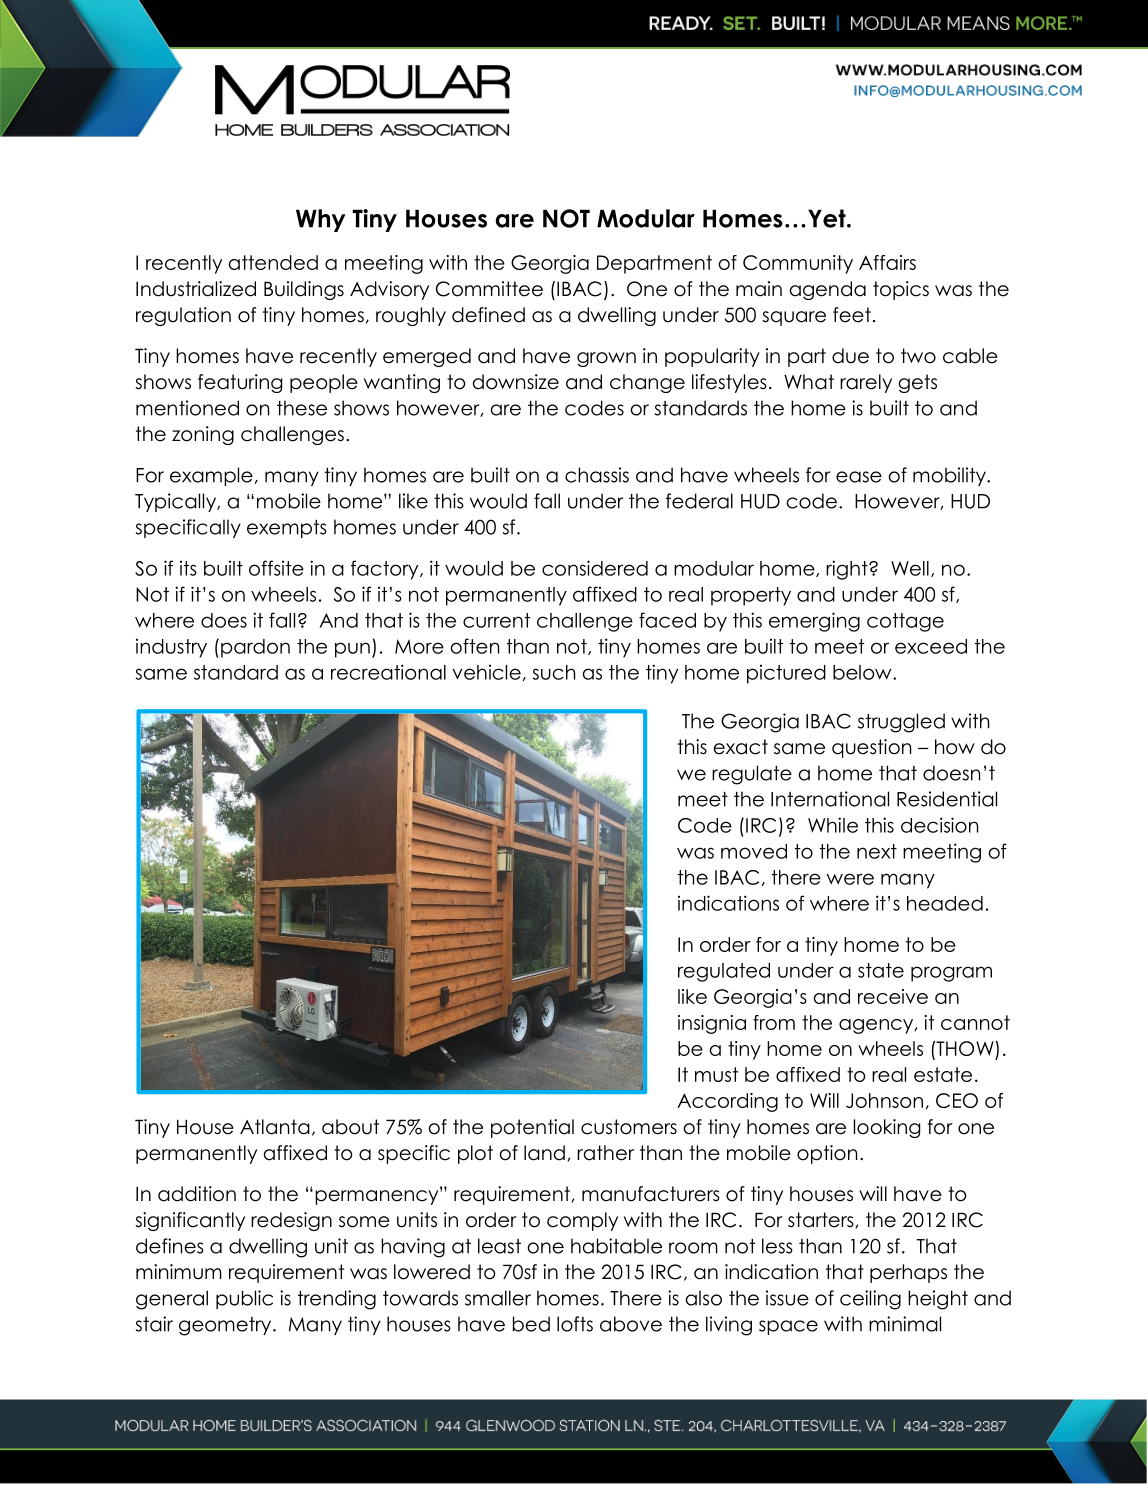 This image has height=1485, width=1148. What do you see at coordinates (489, 289) in the image?
I see `Committee` at bounding box center [489, 289].
